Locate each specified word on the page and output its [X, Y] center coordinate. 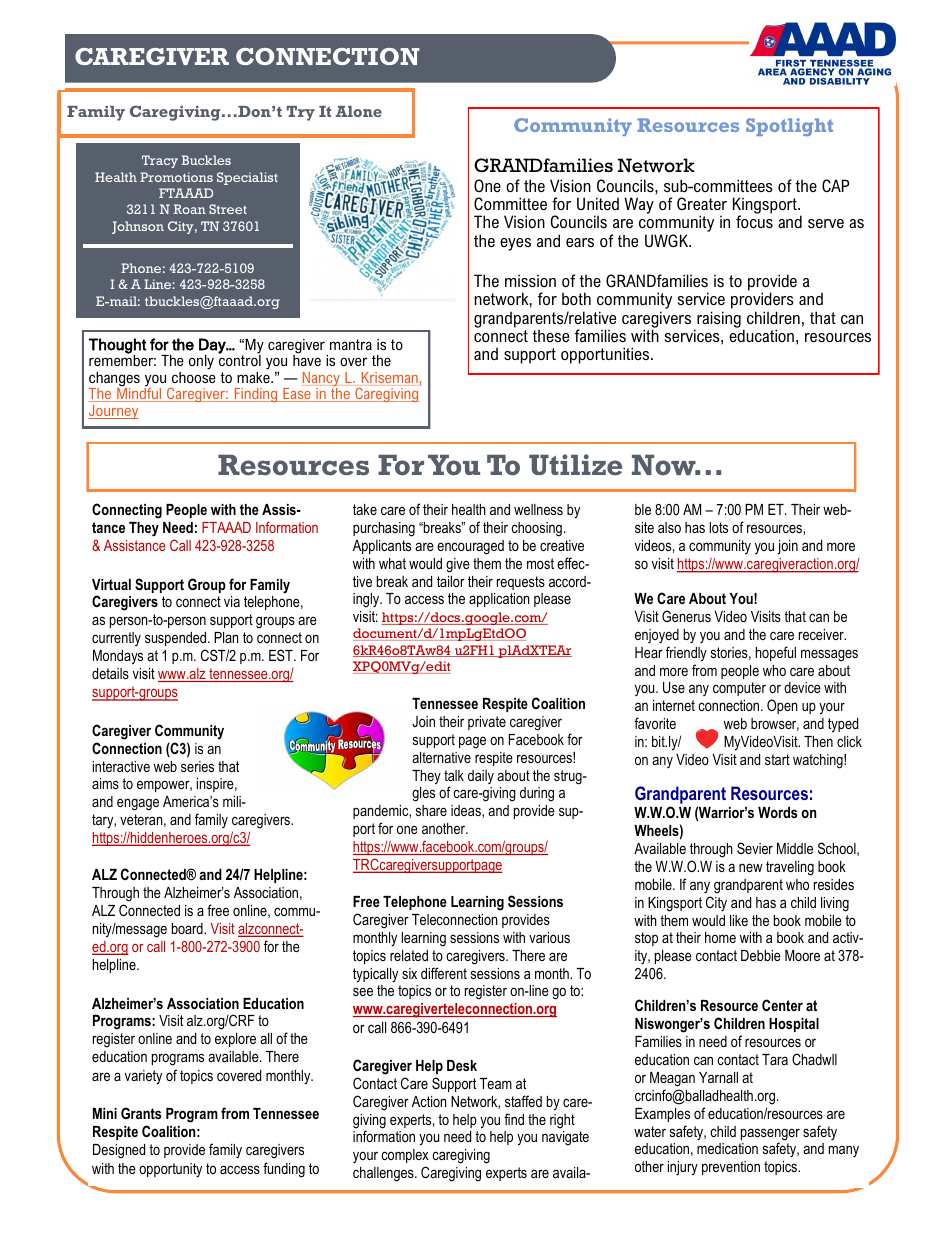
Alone [359, 111]
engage [138, 804]
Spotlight [789, 127]
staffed [523, 1101]
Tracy [160, 161]
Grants [141, 1113]
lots [718, 527]
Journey [113, 412]
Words [777, 812]
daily [481, 777]
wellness [538, 509]
